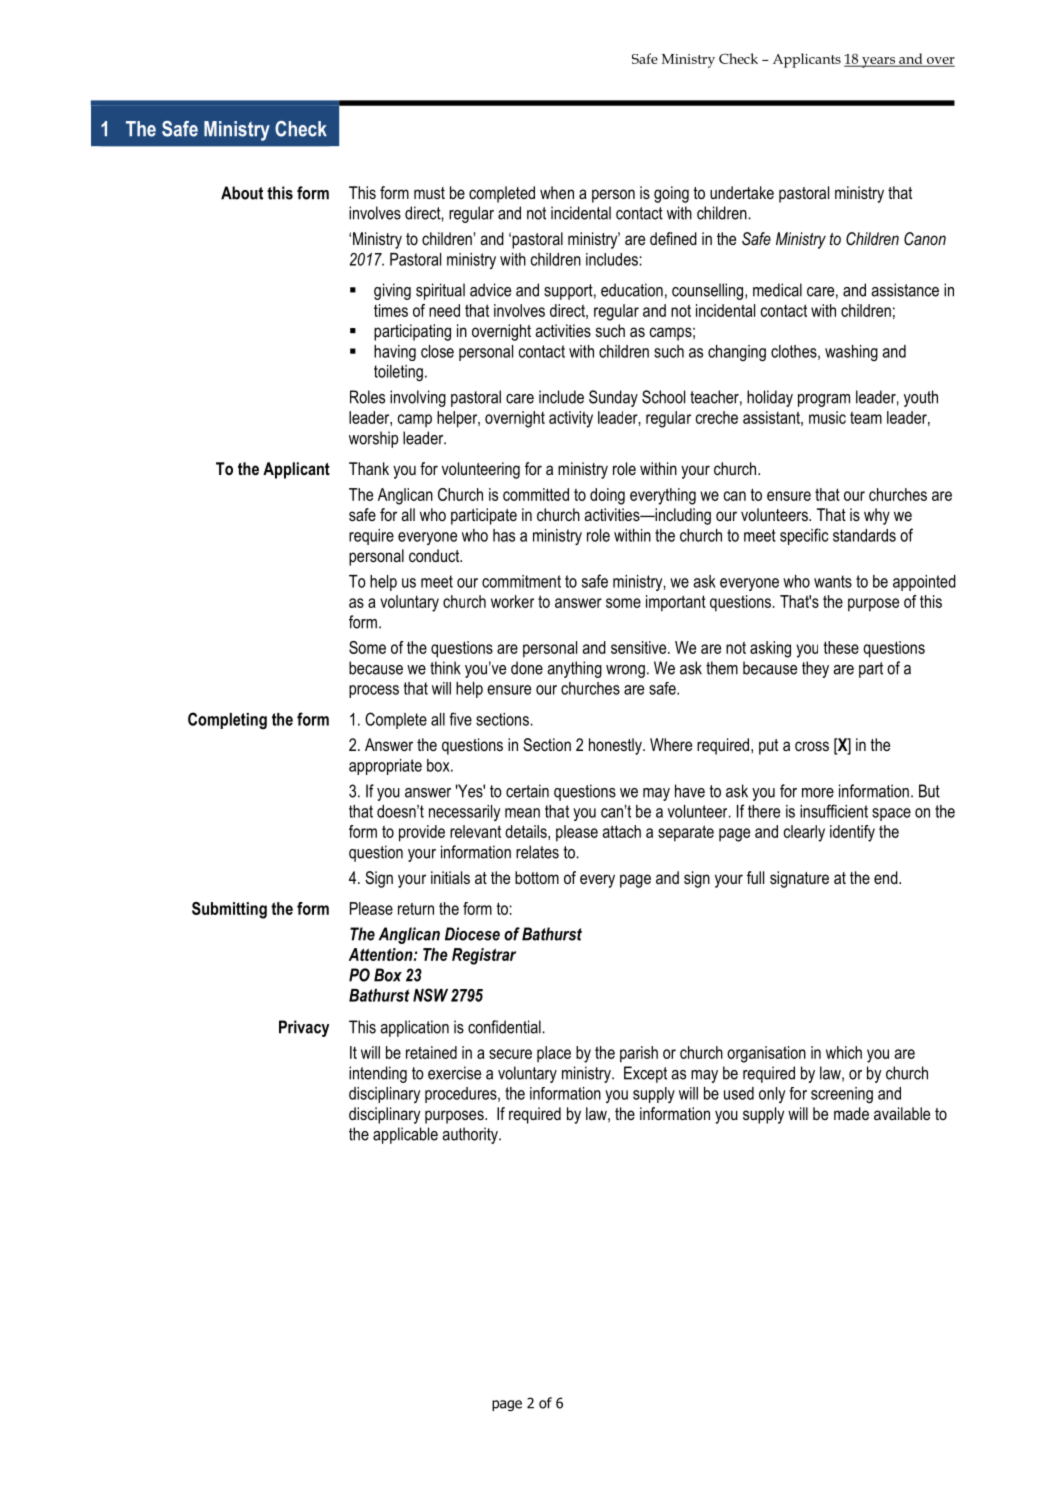 The height and width of the image is (1492, 1055). Describe the element at coordinates (879, 62) in the image. I see `years` at that location.
